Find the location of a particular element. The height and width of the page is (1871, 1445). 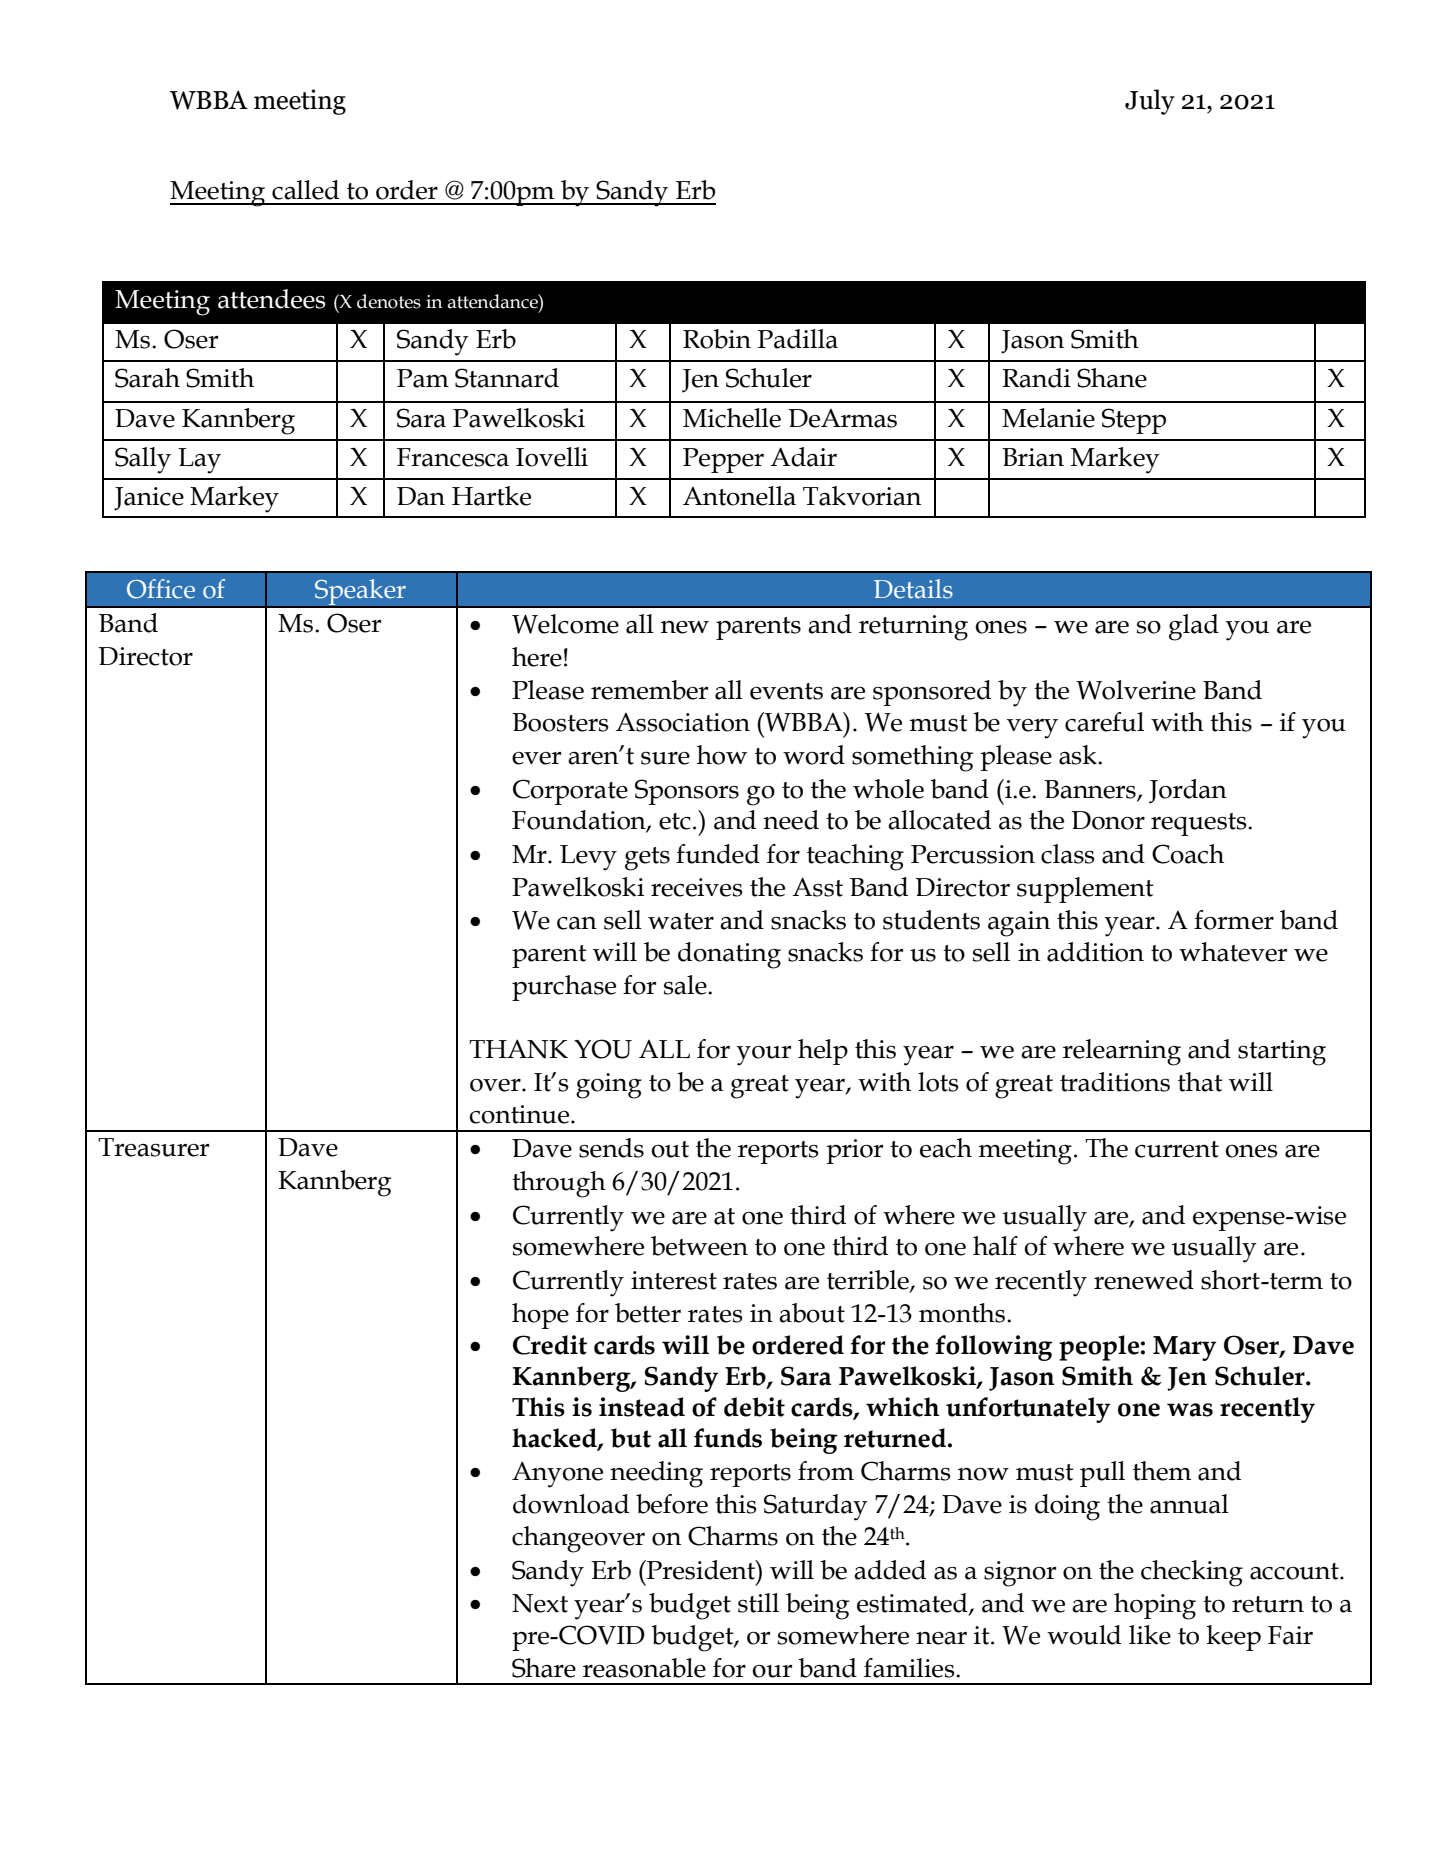

July is located at coordinates (1150, 102).
